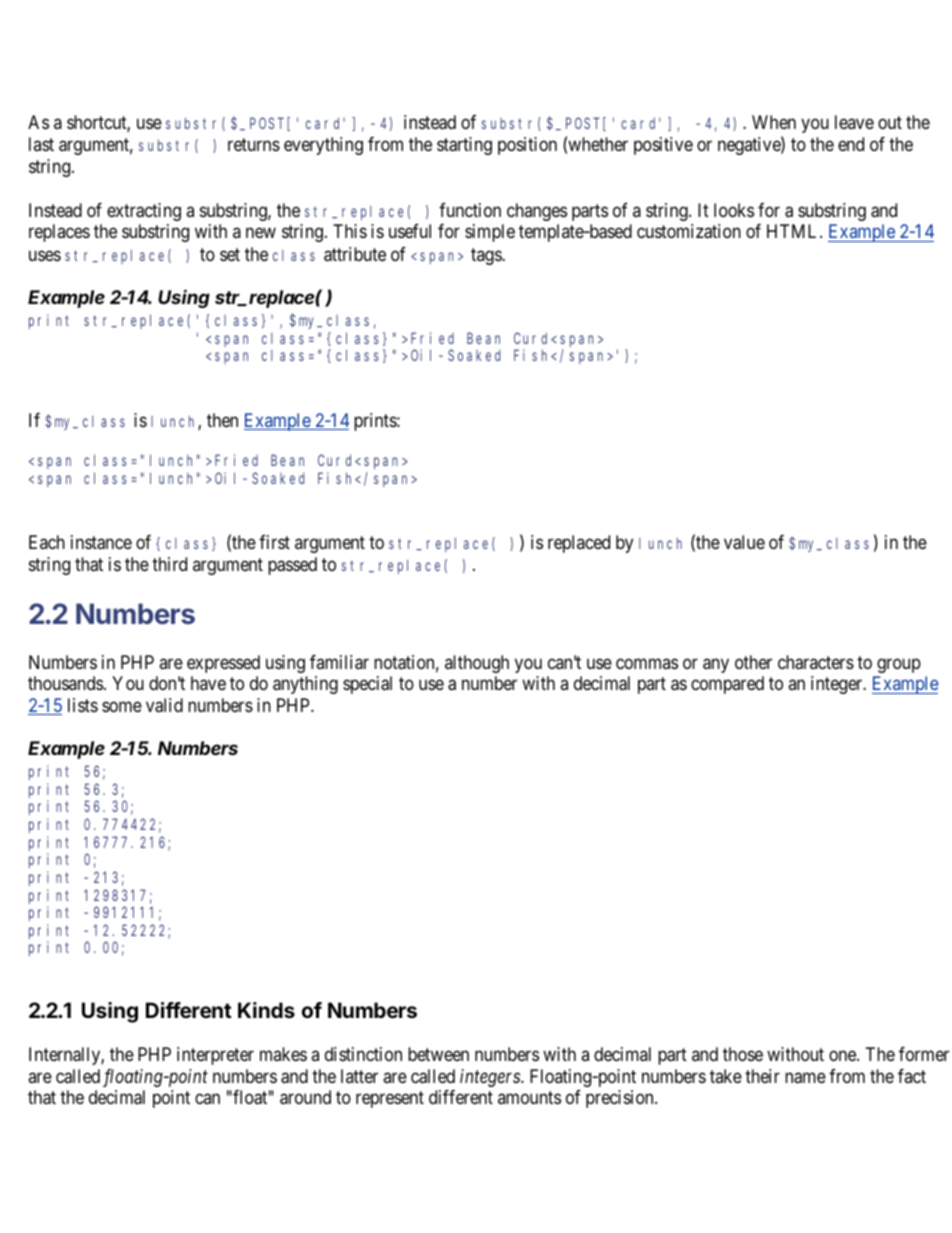 The image size is (952, 1233). Describe the element at coordinates (438, 1054) in the page. I see `between` at that location.
